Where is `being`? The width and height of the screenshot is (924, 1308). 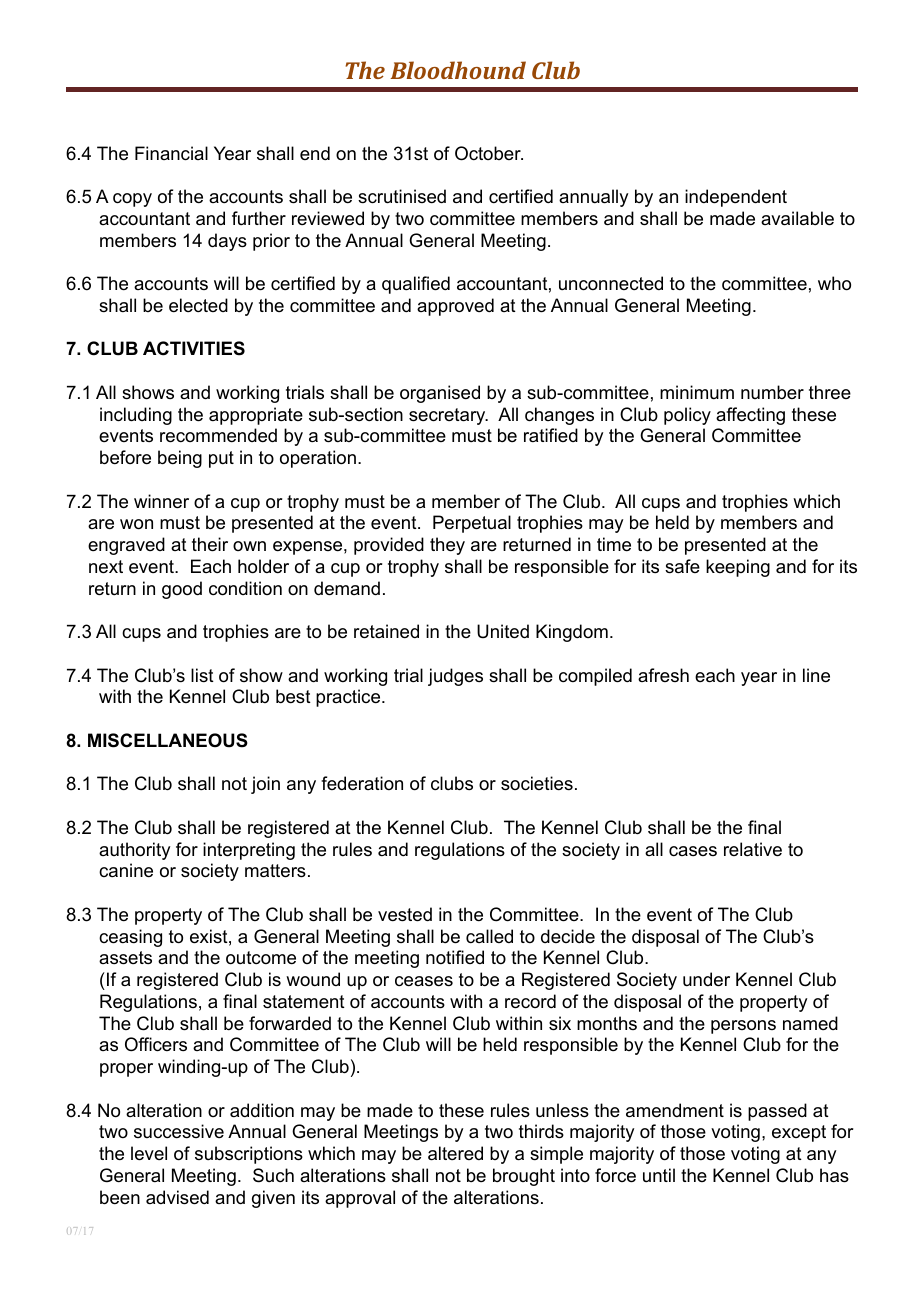 being is located at coordinates (180, 459).
